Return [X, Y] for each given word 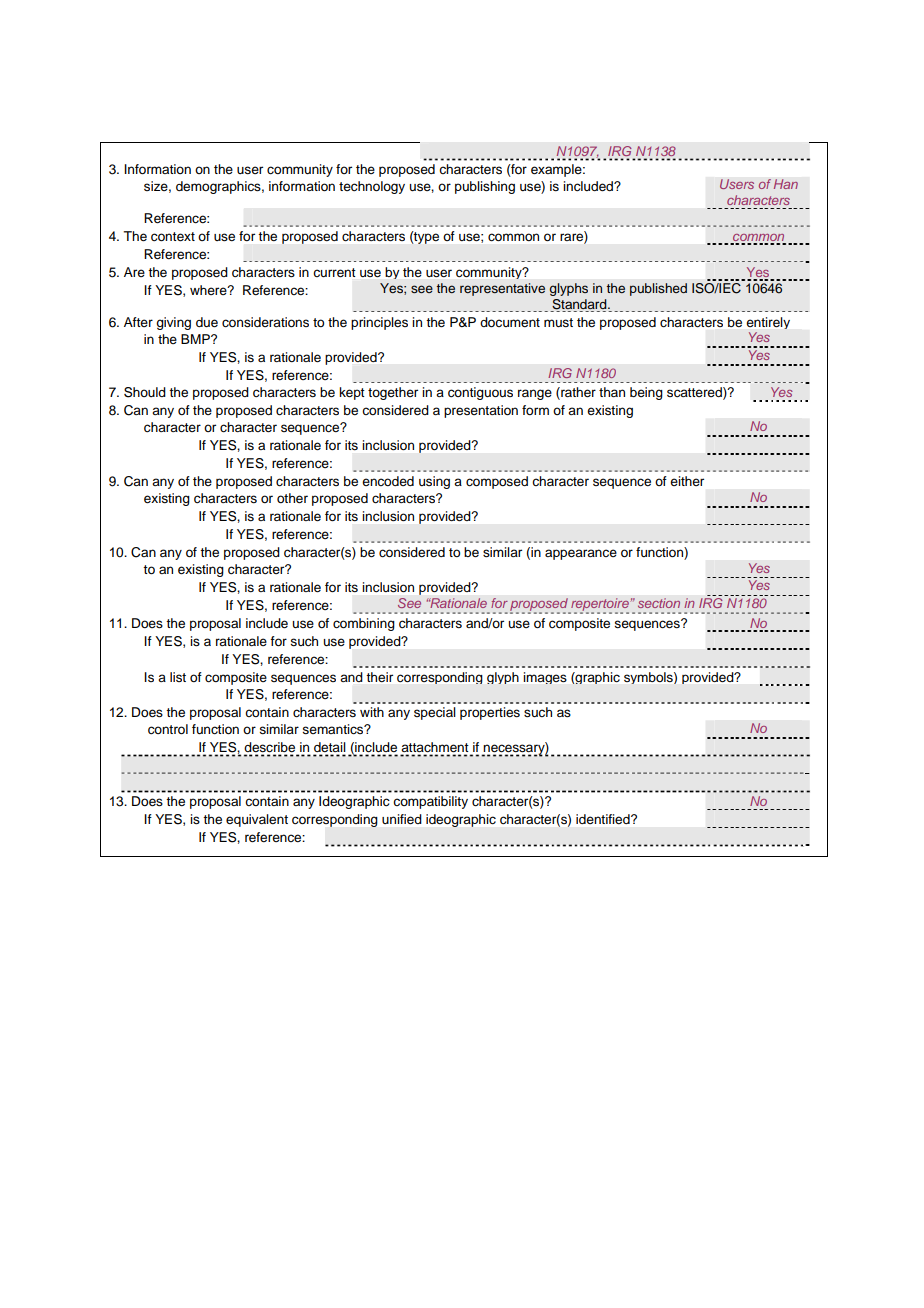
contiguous [480, 393]
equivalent [257, 820]
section [659, 603]
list [178, 677]
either [687, 481]
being [646, 393]
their [380, 677]
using [434, 482]
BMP [196, 339]
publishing [485, 187]
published [658, 289]
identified [604, 819]
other [292, 498]
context [173, 236]
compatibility [430, 802]
